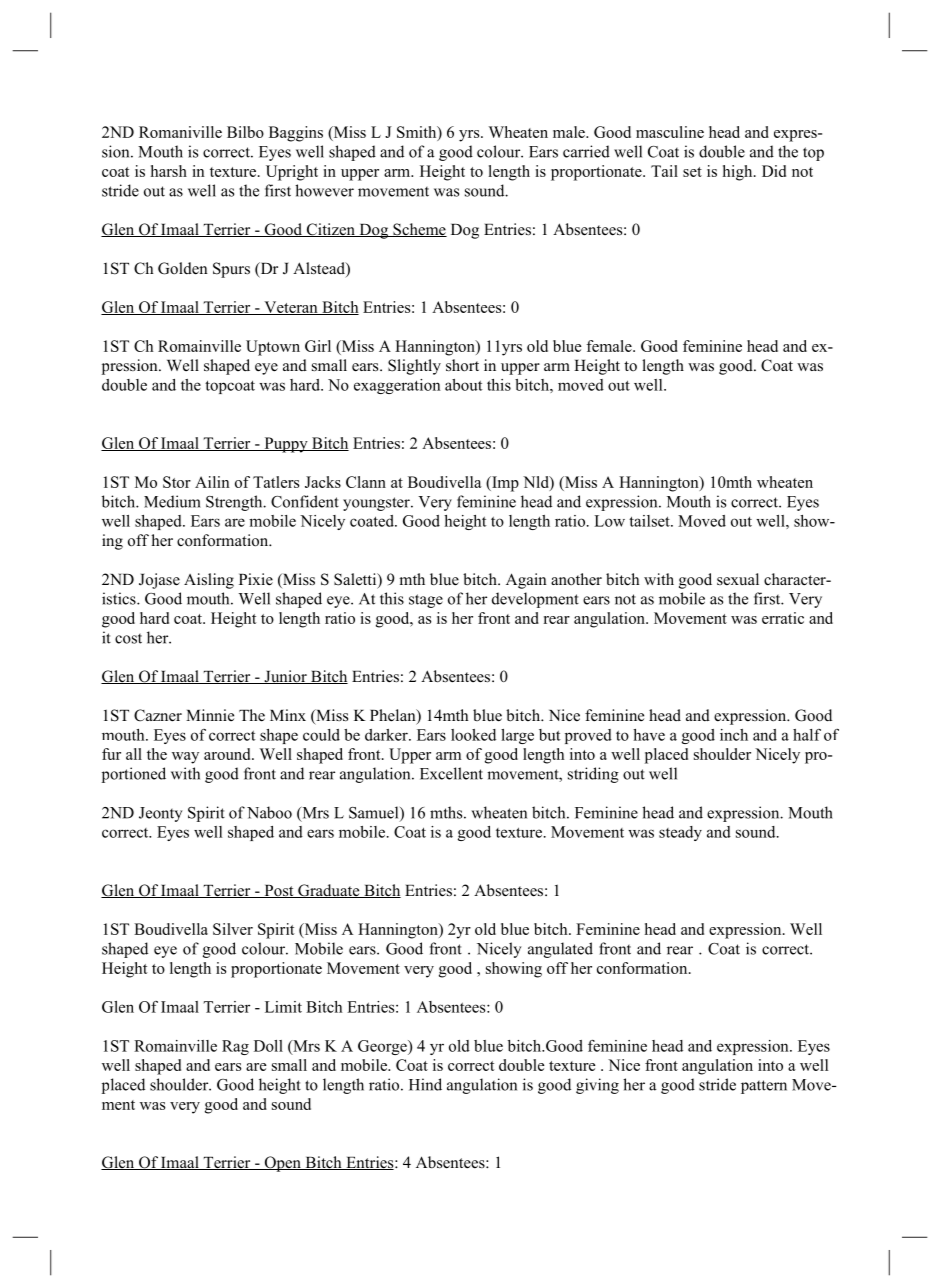 Image resolution: width=940 pixels, height=1288 pixels. What do you see at coordinates (128, 639) in the document?
I see `cost` at bounding box center [128, 639].
